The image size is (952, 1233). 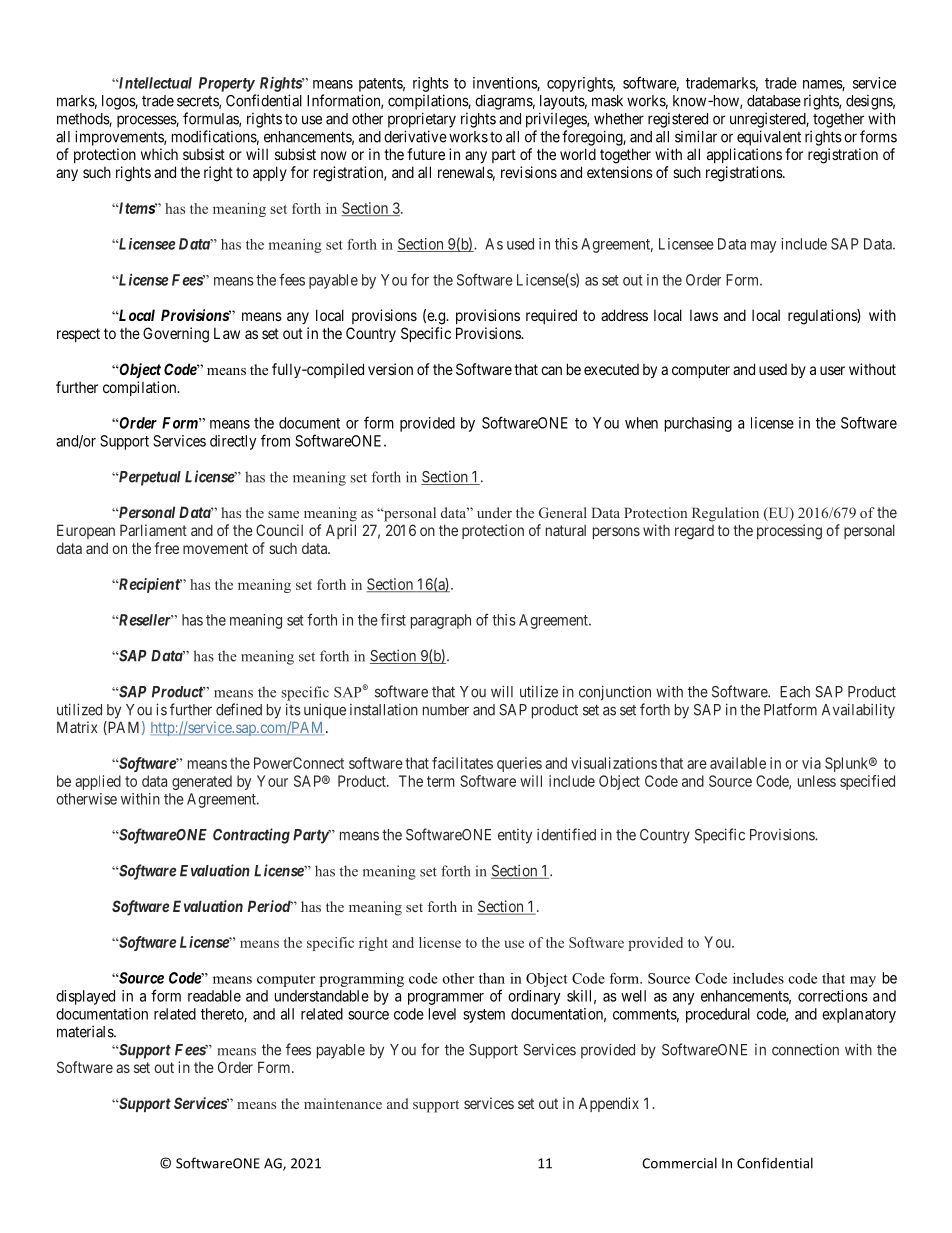 What do you see at coordinates (441, 621) in the screenshot?
I see `paragraph` at bounding box center [441, 621].
